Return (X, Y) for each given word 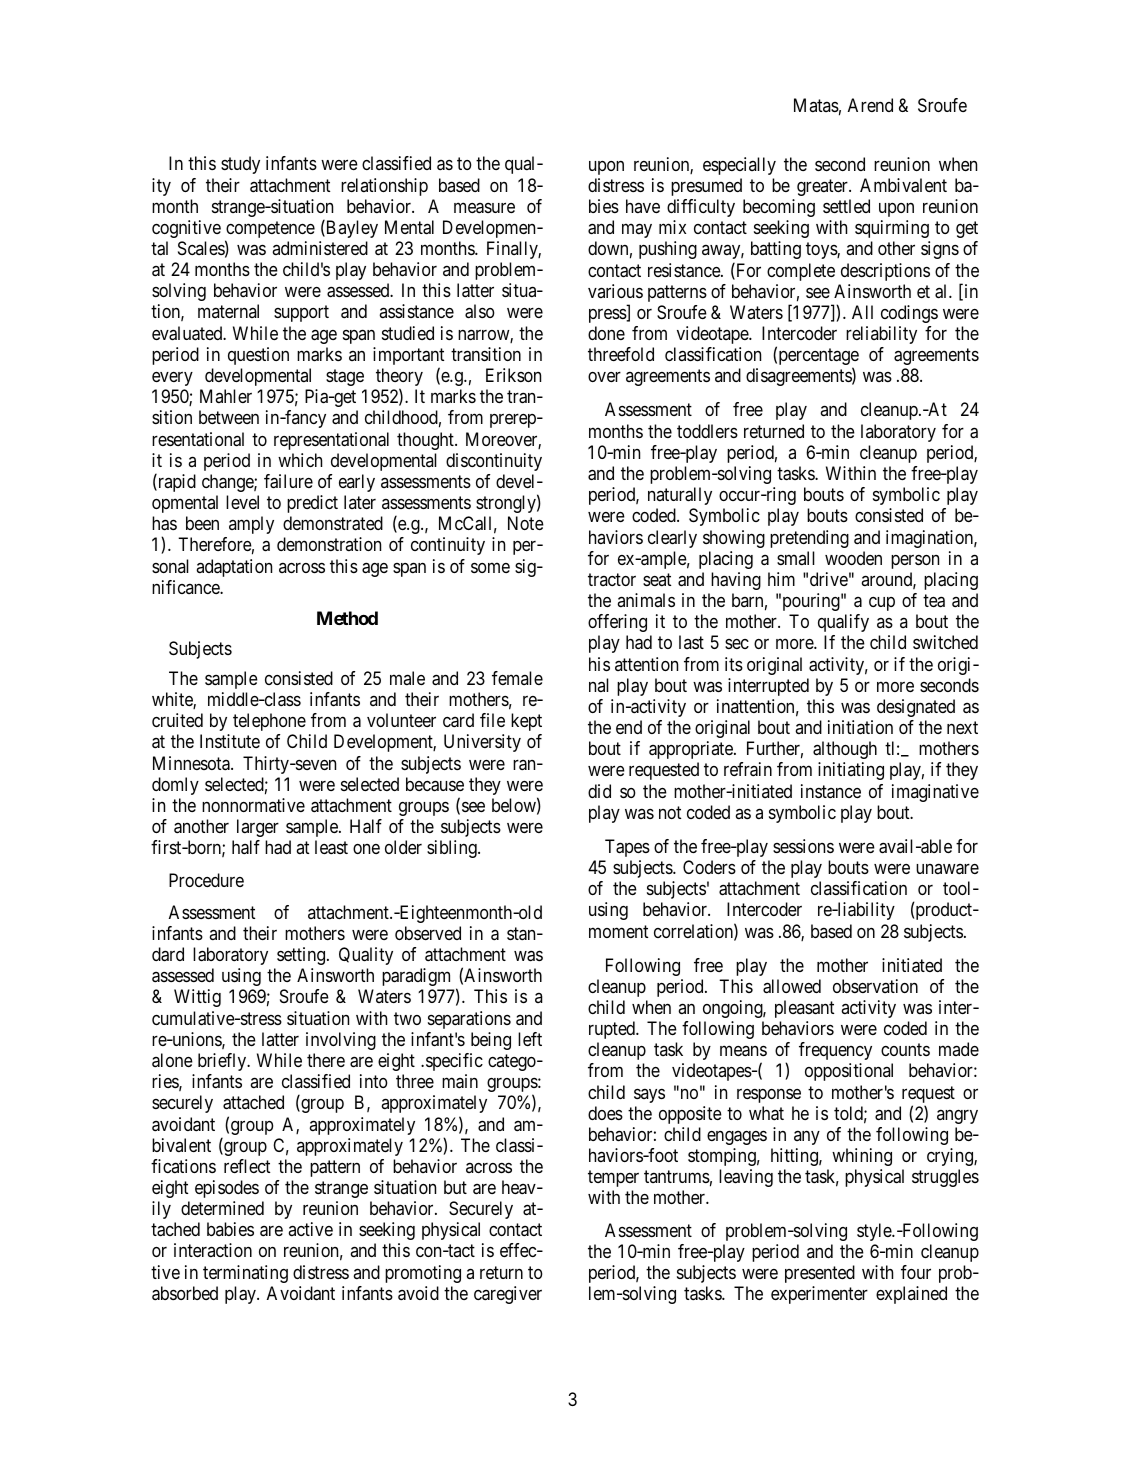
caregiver (508, 1295)
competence (270, 231)
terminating (245, 1274)
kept (526, 722)
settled (846, 206)
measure (484, 207)
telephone (269, 722)
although (845, 750)
